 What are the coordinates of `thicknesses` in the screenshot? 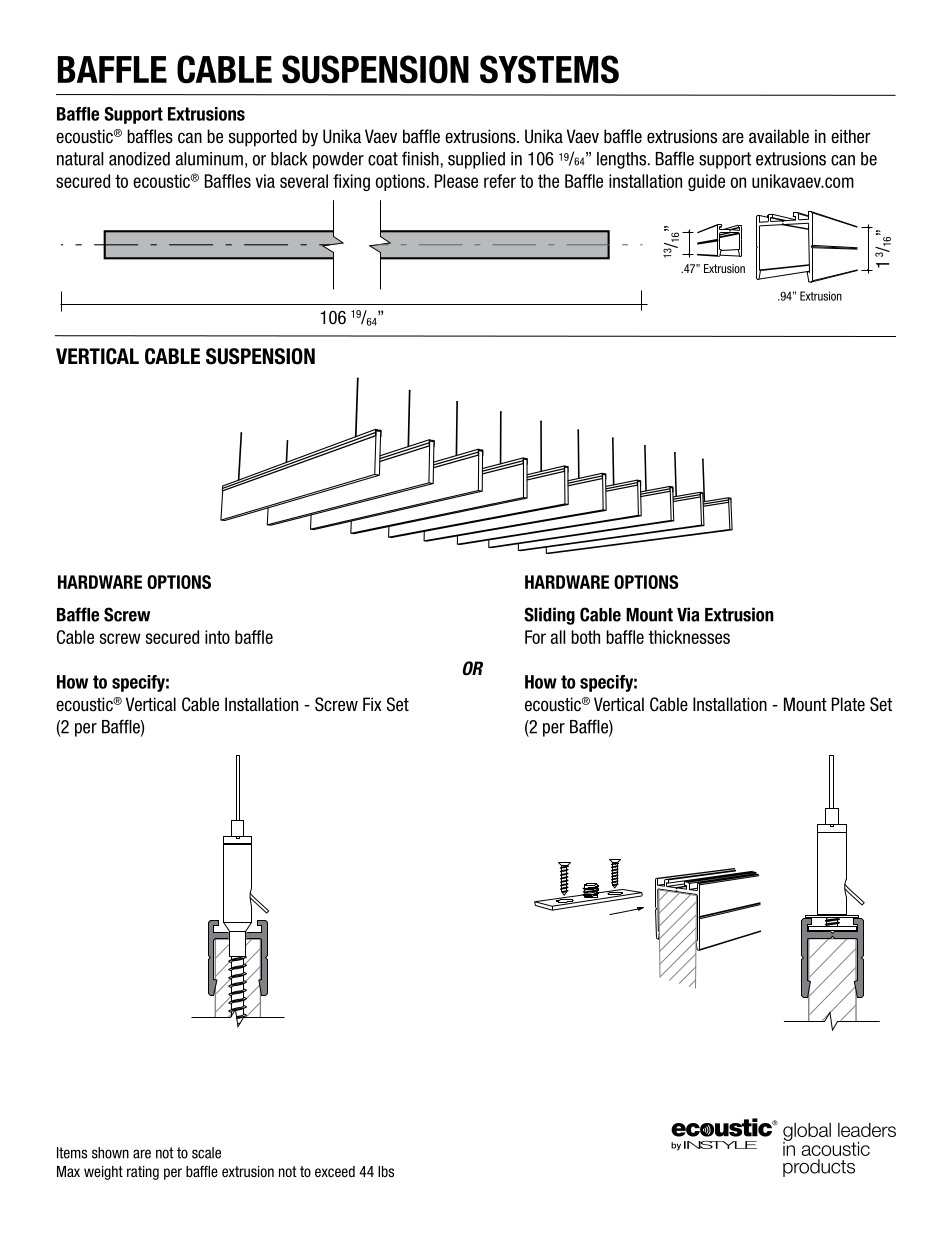 It's located at (689, 637).
